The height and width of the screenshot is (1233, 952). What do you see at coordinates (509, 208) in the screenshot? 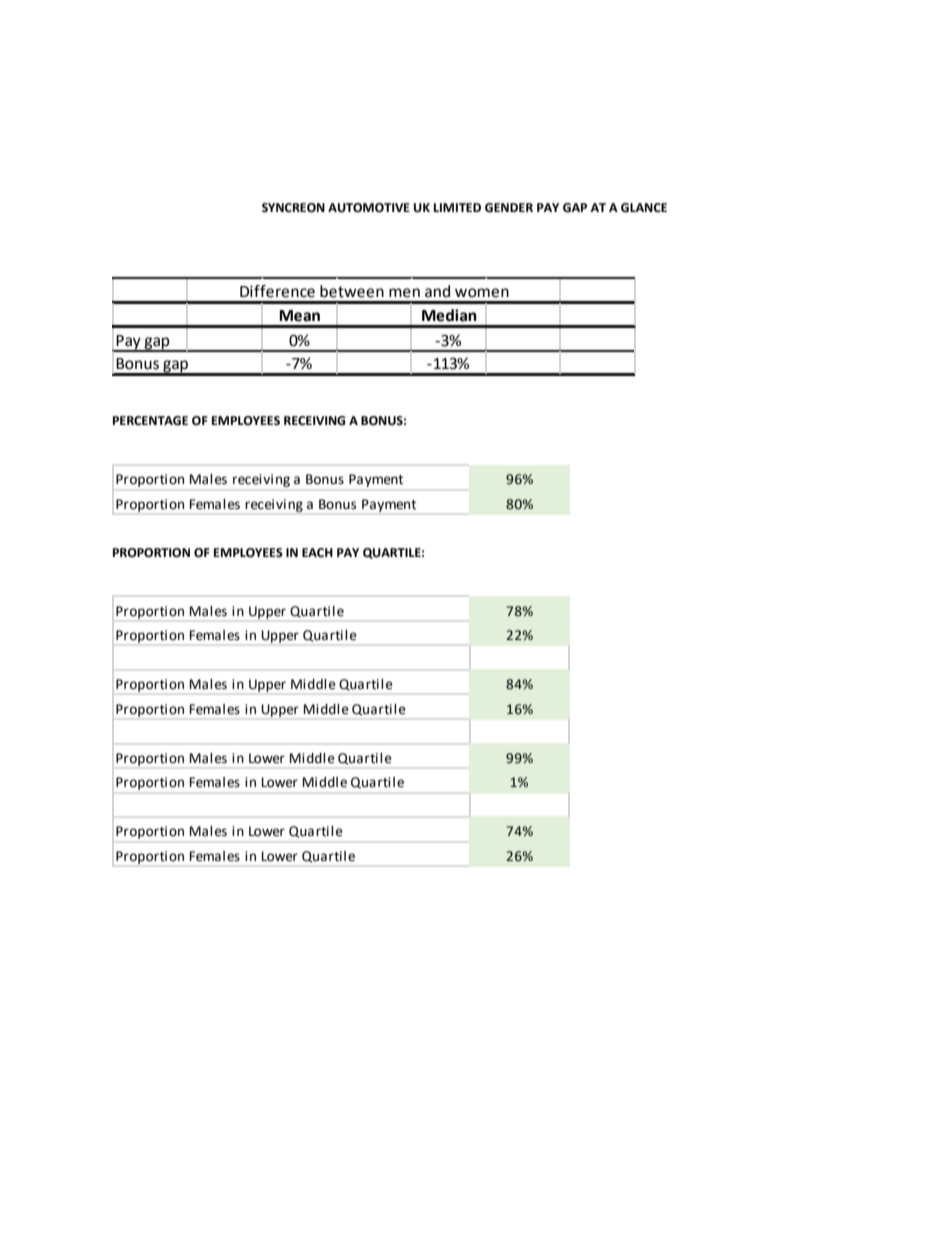
I see `GENDER` at bounding box center [509, 208].
